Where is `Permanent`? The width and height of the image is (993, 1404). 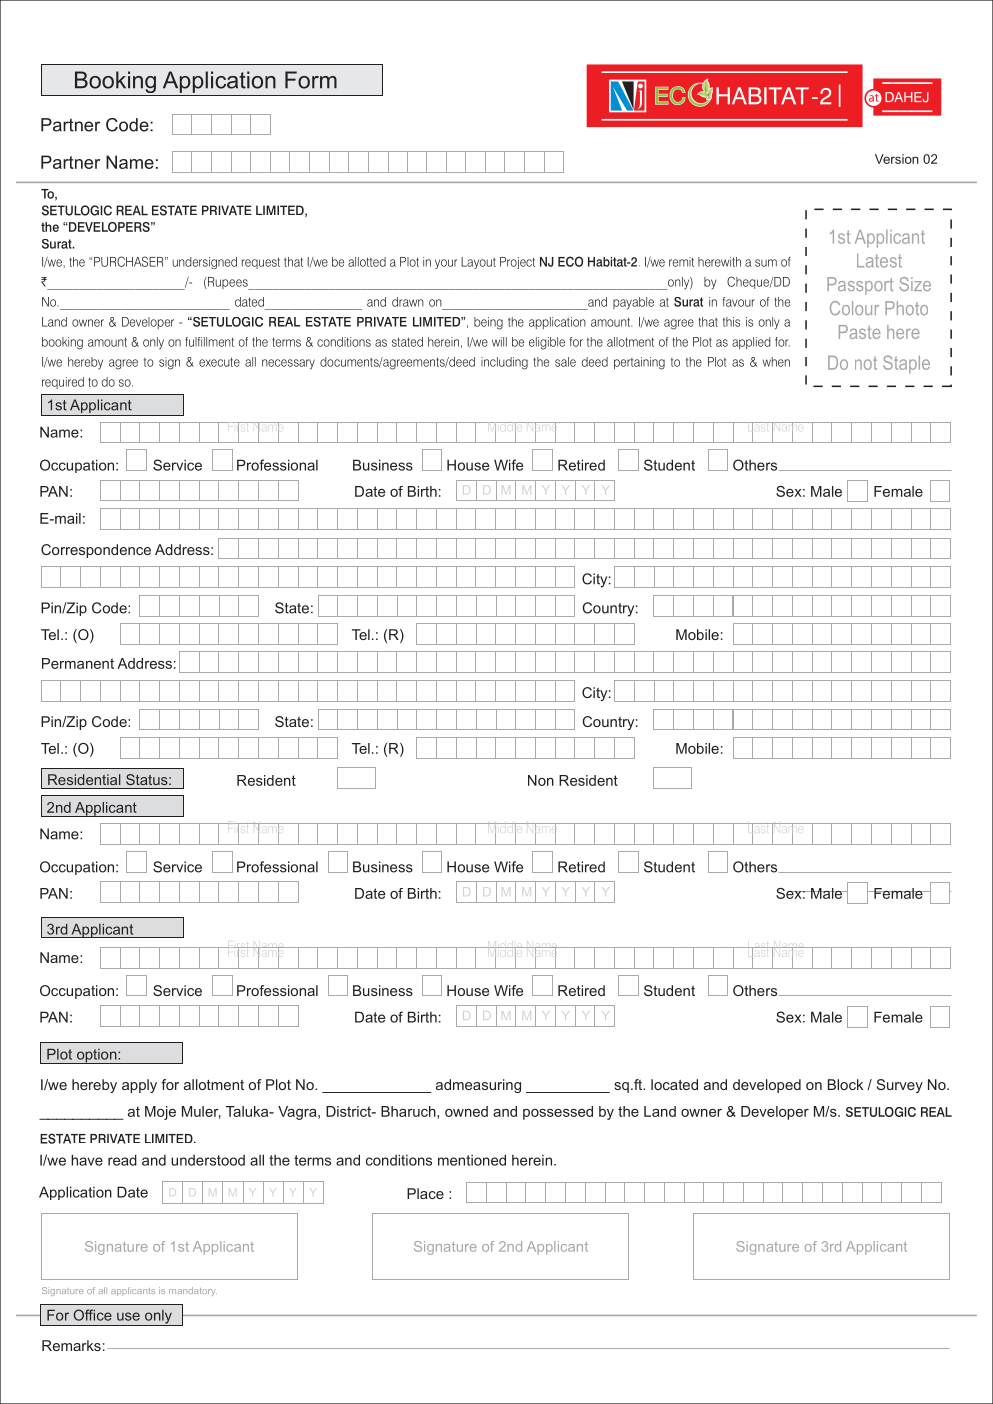
Permanent is located at coordinates (78, 663).
